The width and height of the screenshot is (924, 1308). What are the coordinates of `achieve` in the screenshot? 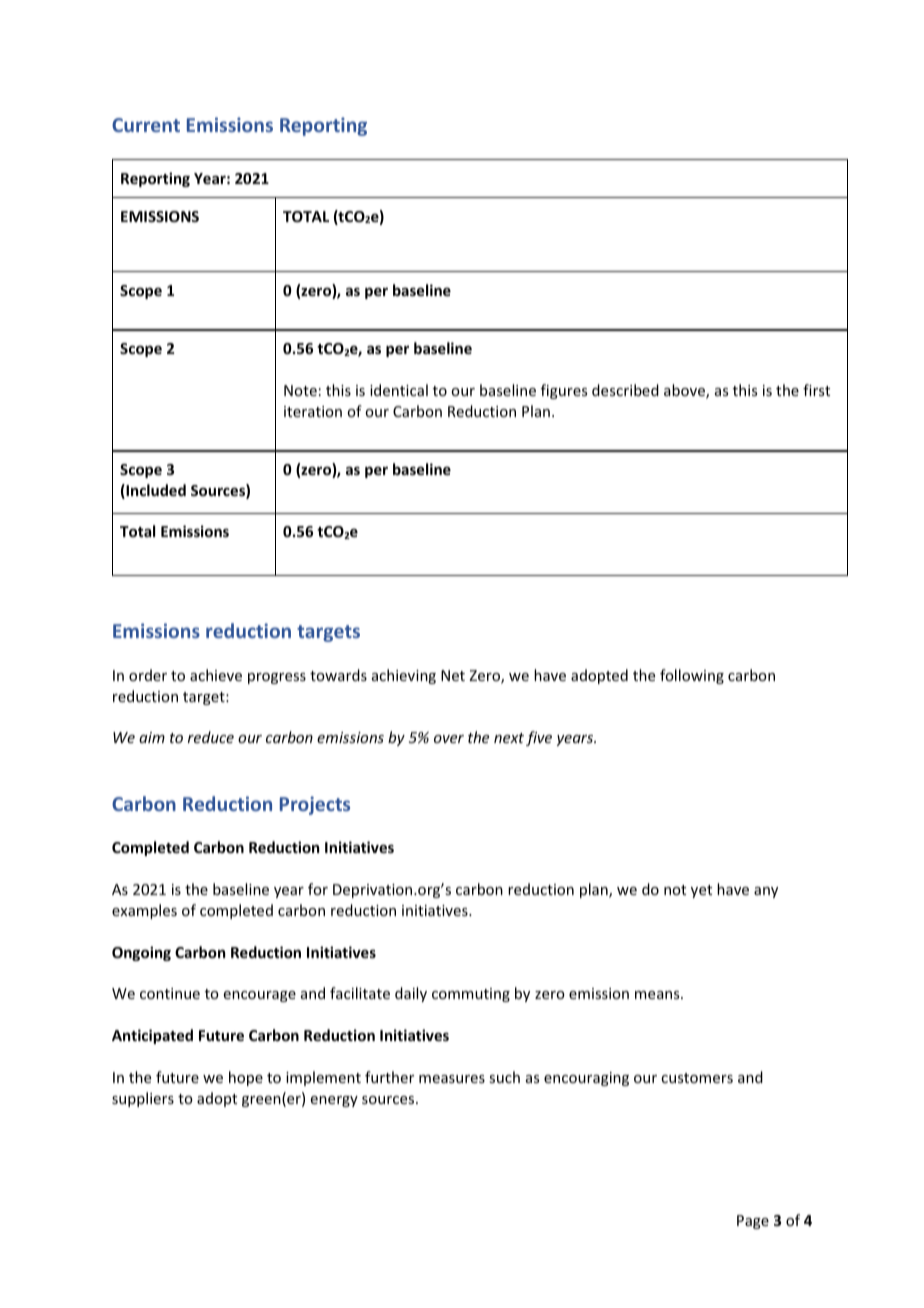 It's located at (216, 675).
